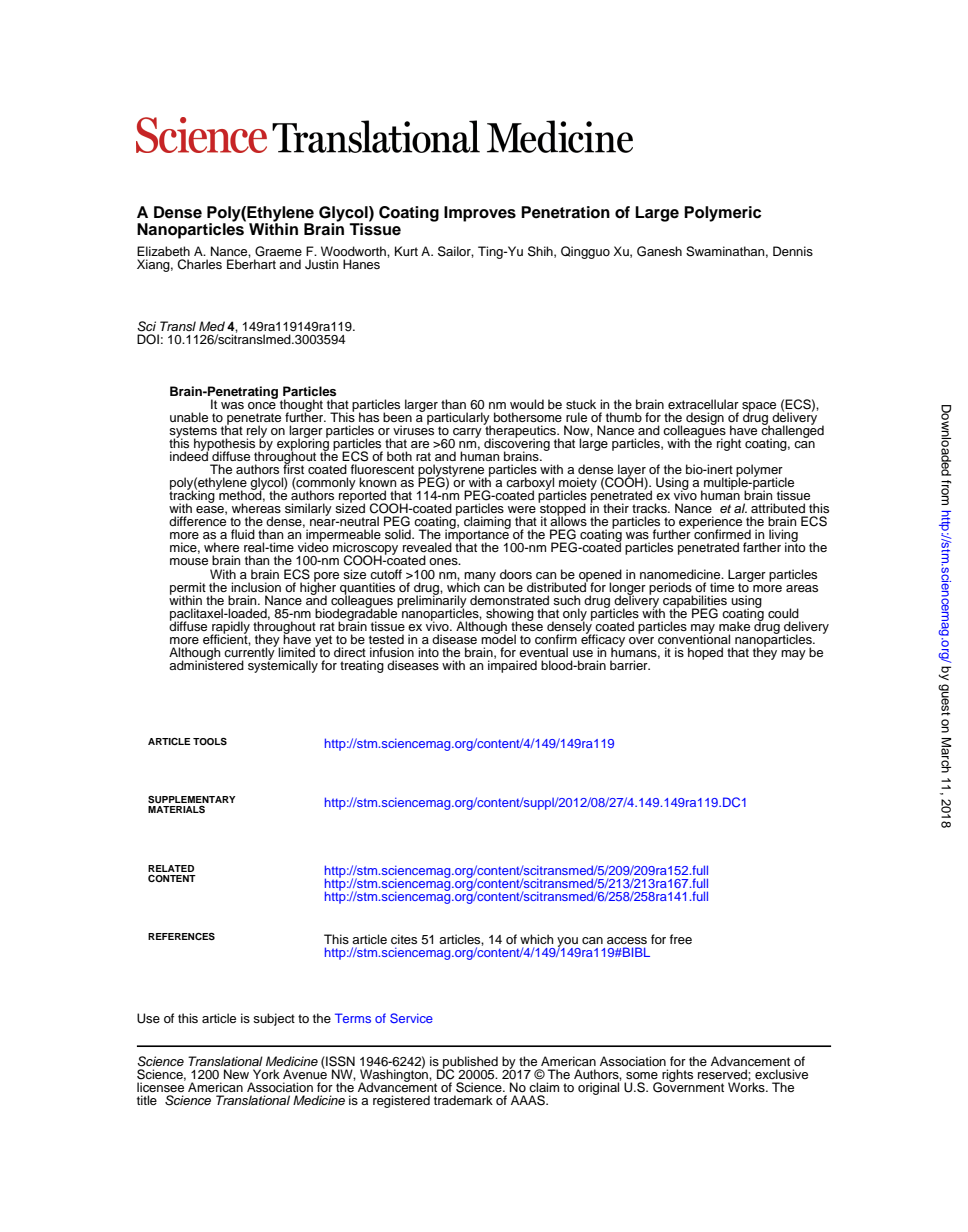 The image size is (968, 1232). What do you see at coordinates (681, 939) in the page?
I see `free` at bounding box center [681, 939].
